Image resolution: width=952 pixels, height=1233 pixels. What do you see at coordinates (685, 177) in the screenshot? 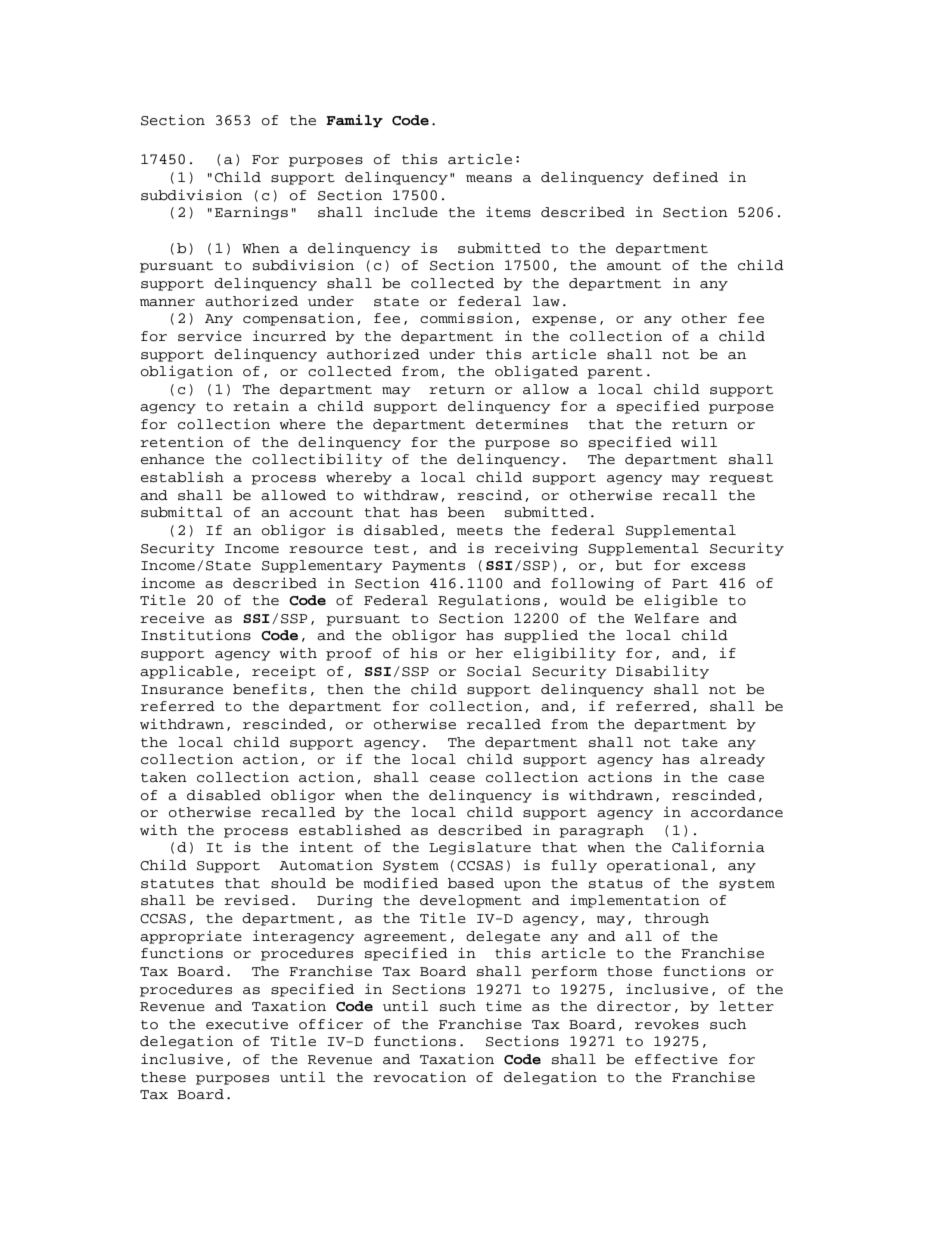
I see `defined` at bounding box center [685, 177].
